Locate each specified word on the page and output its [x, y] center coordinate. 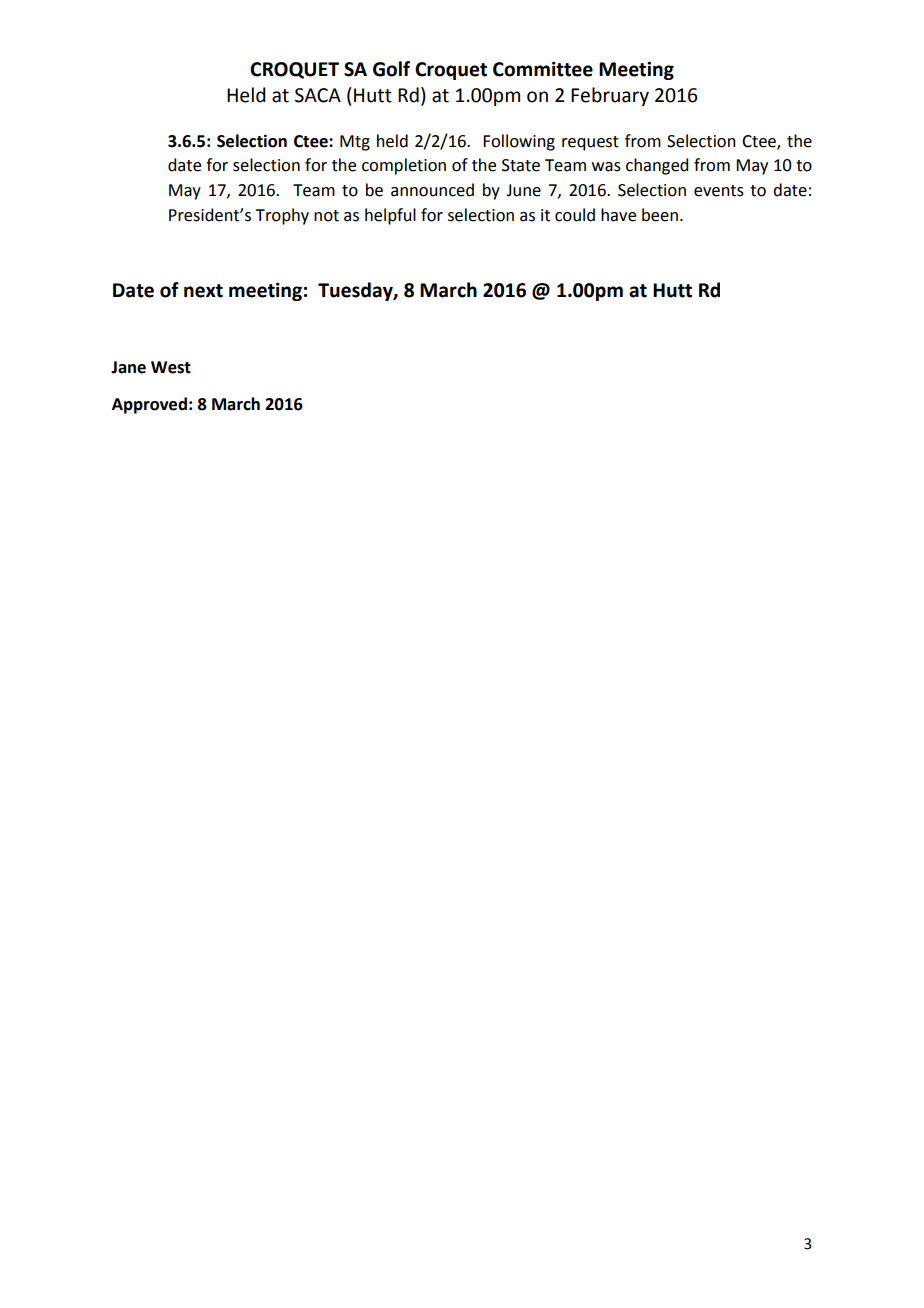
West [171, 367]
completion [404, 166]
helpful [390, 216]
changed [657, 166]
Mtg [355, 143]
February [610, 96]
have [618, 215]
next [203, 291]
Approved [149, 405]
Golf [391, 69]
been [660, 215]
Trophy [282, 216]
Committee [543, 69]
